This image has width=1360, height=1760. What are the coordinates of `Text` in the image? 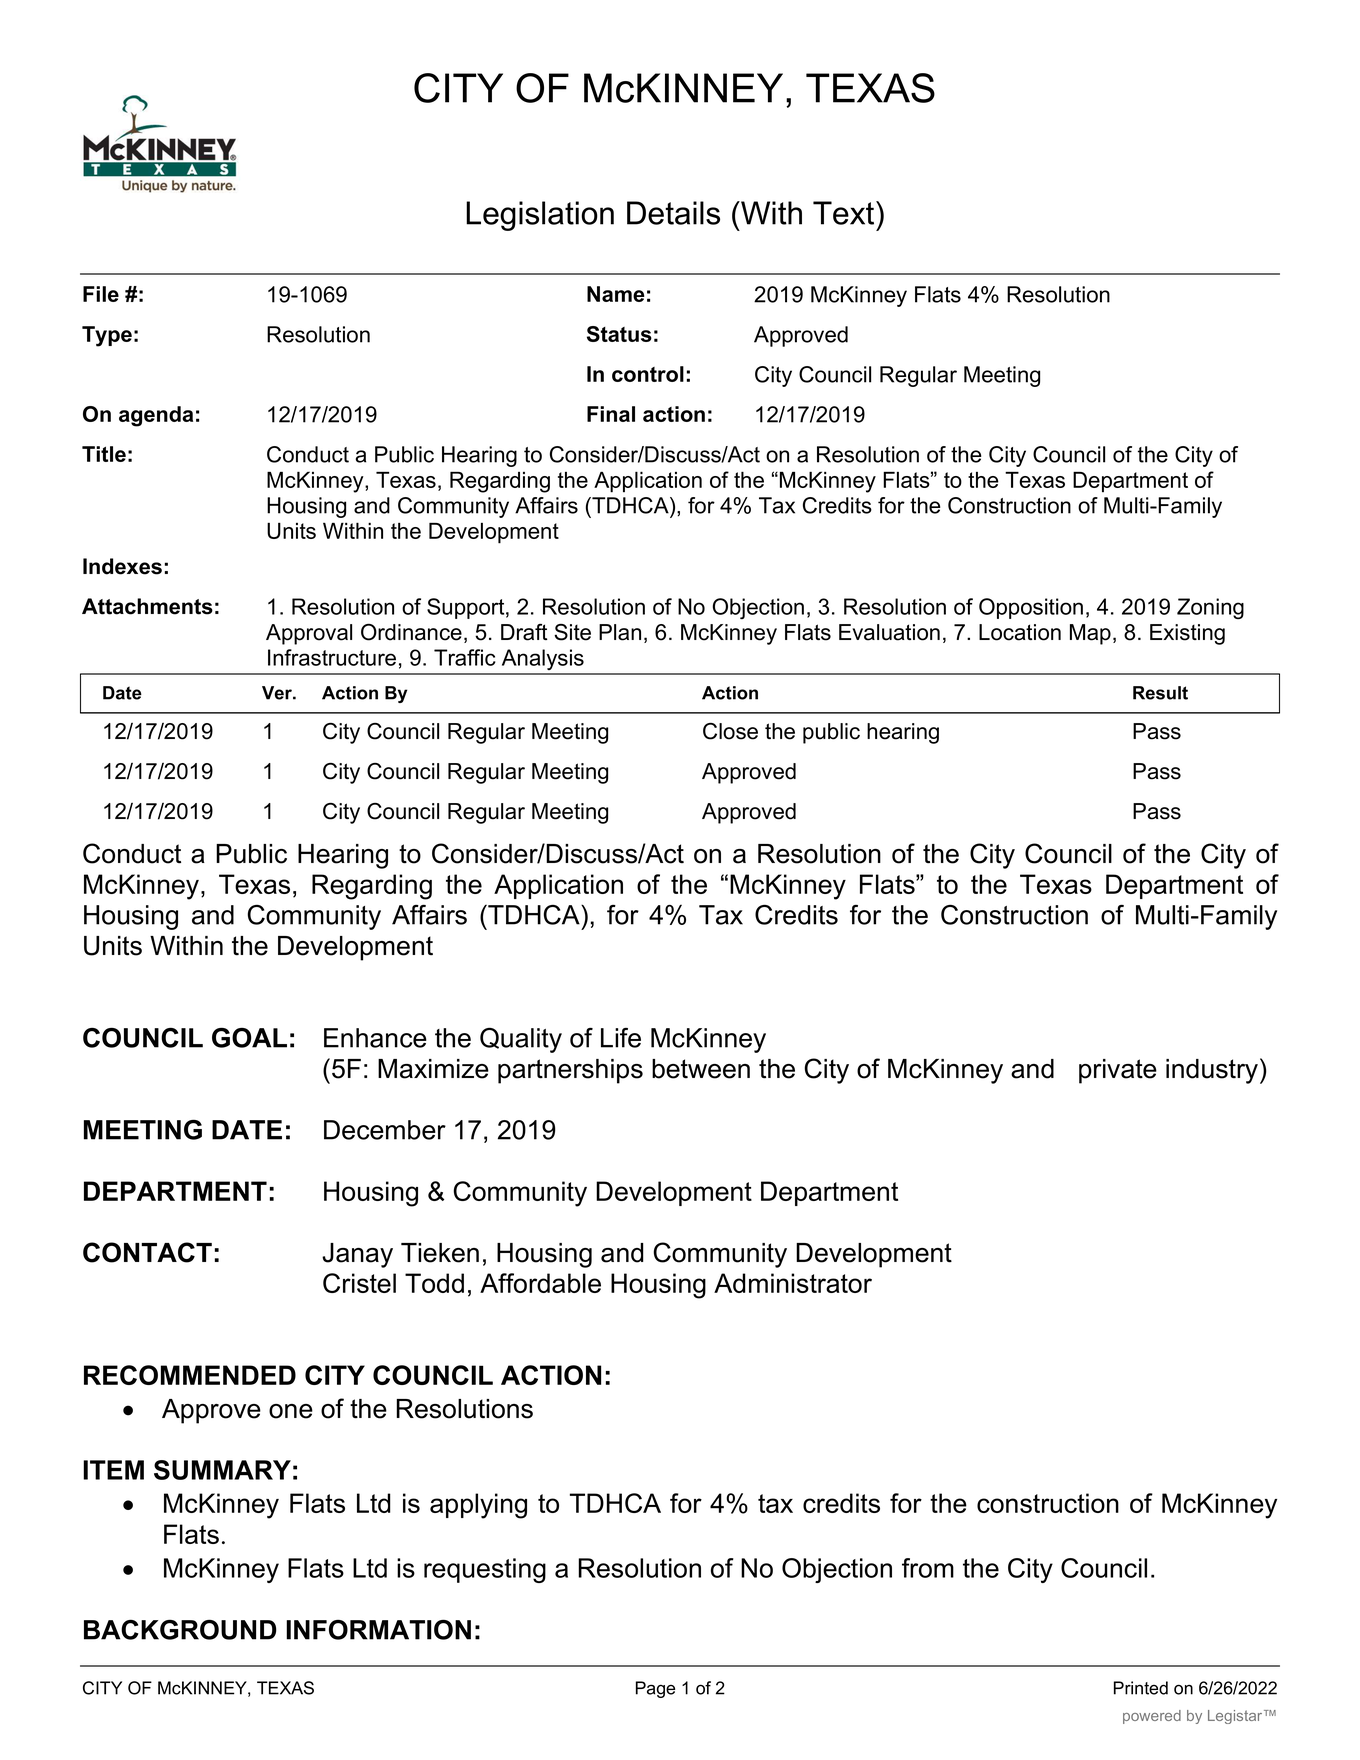 It's located at (845, 213).
